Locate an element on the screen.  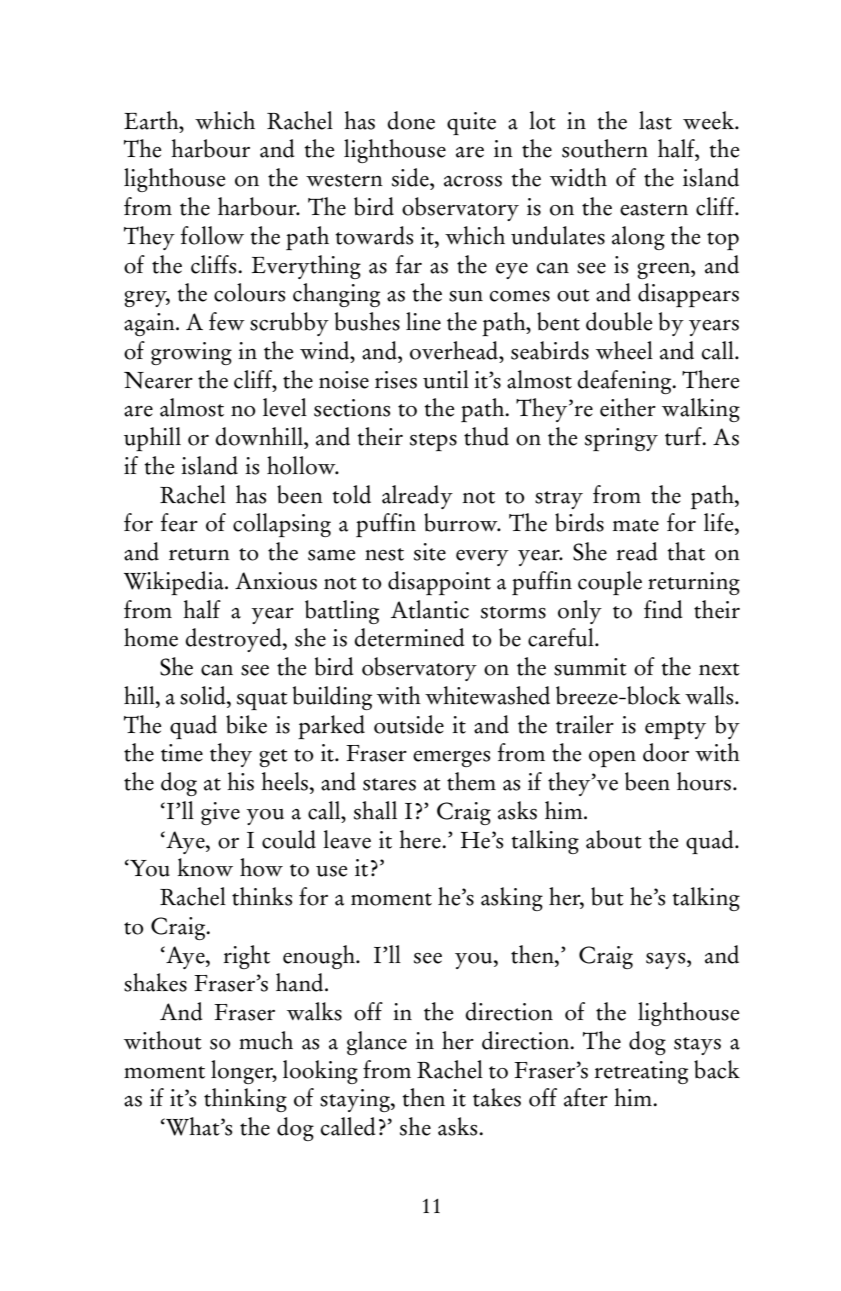
Atlantic is located at coordinates (430, 609).
